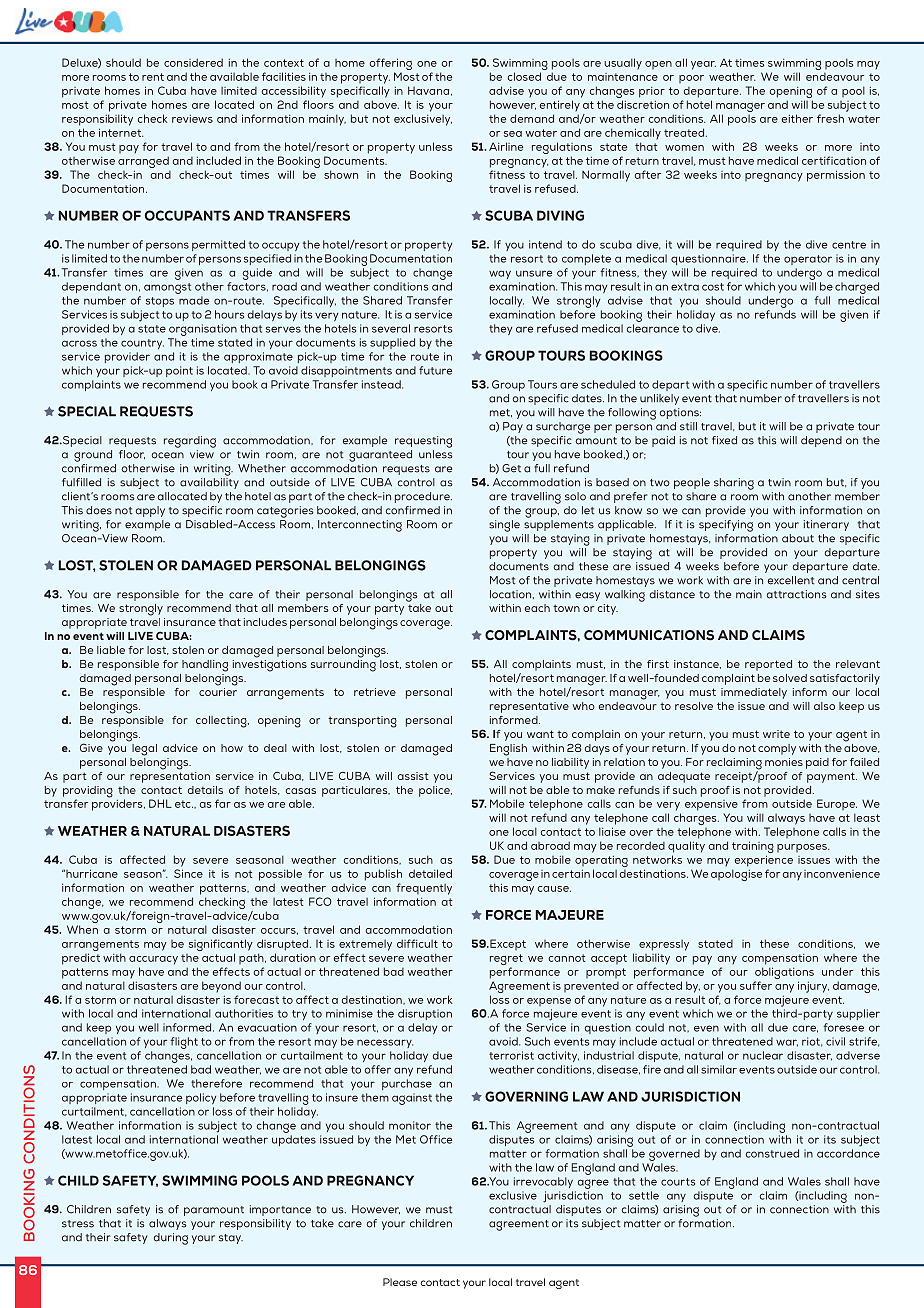 The image size is (924, 1308). I want to click on fixed, so click(724, 440).
